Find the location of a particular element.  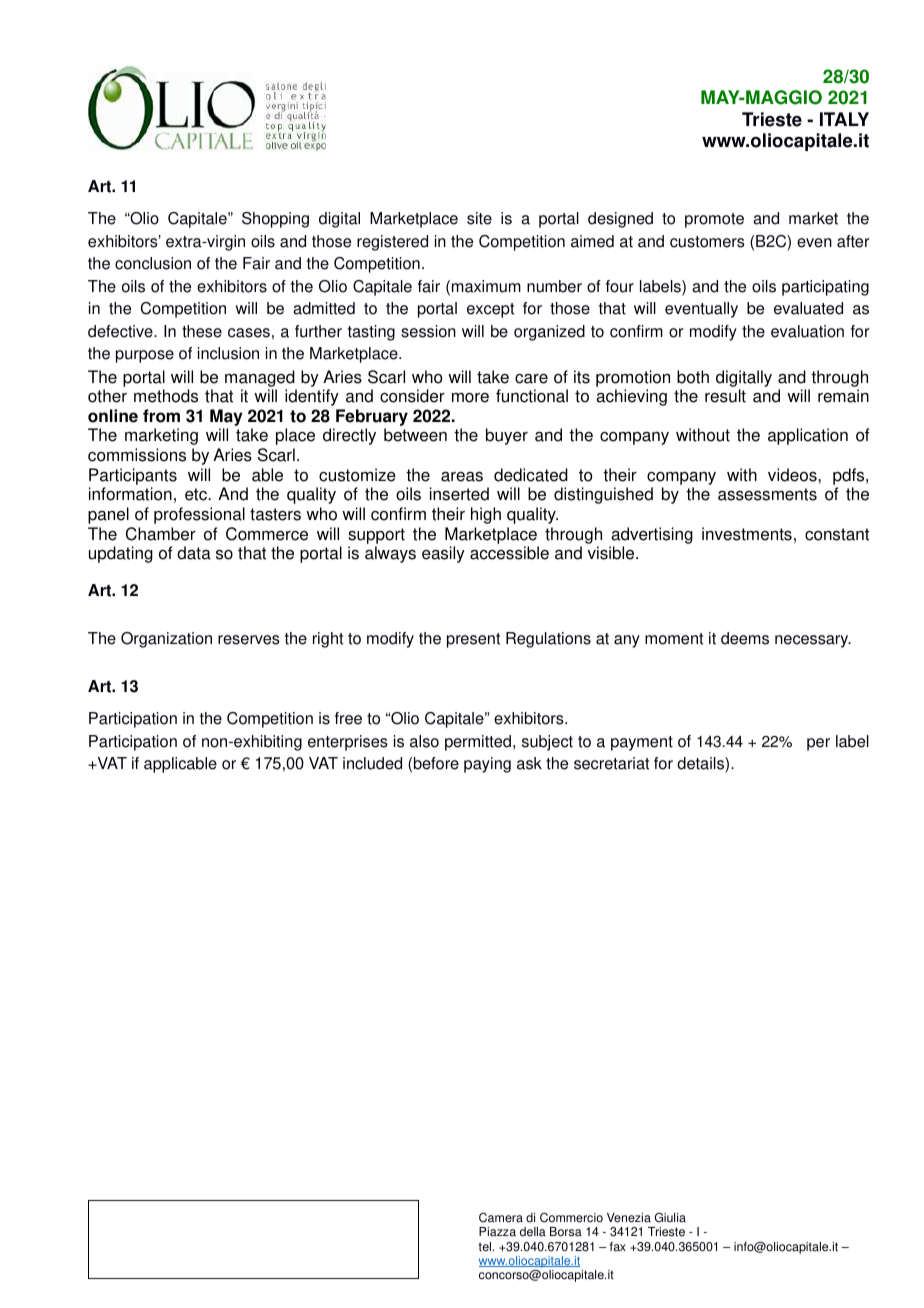

more is located at coordinates (470, 398).
